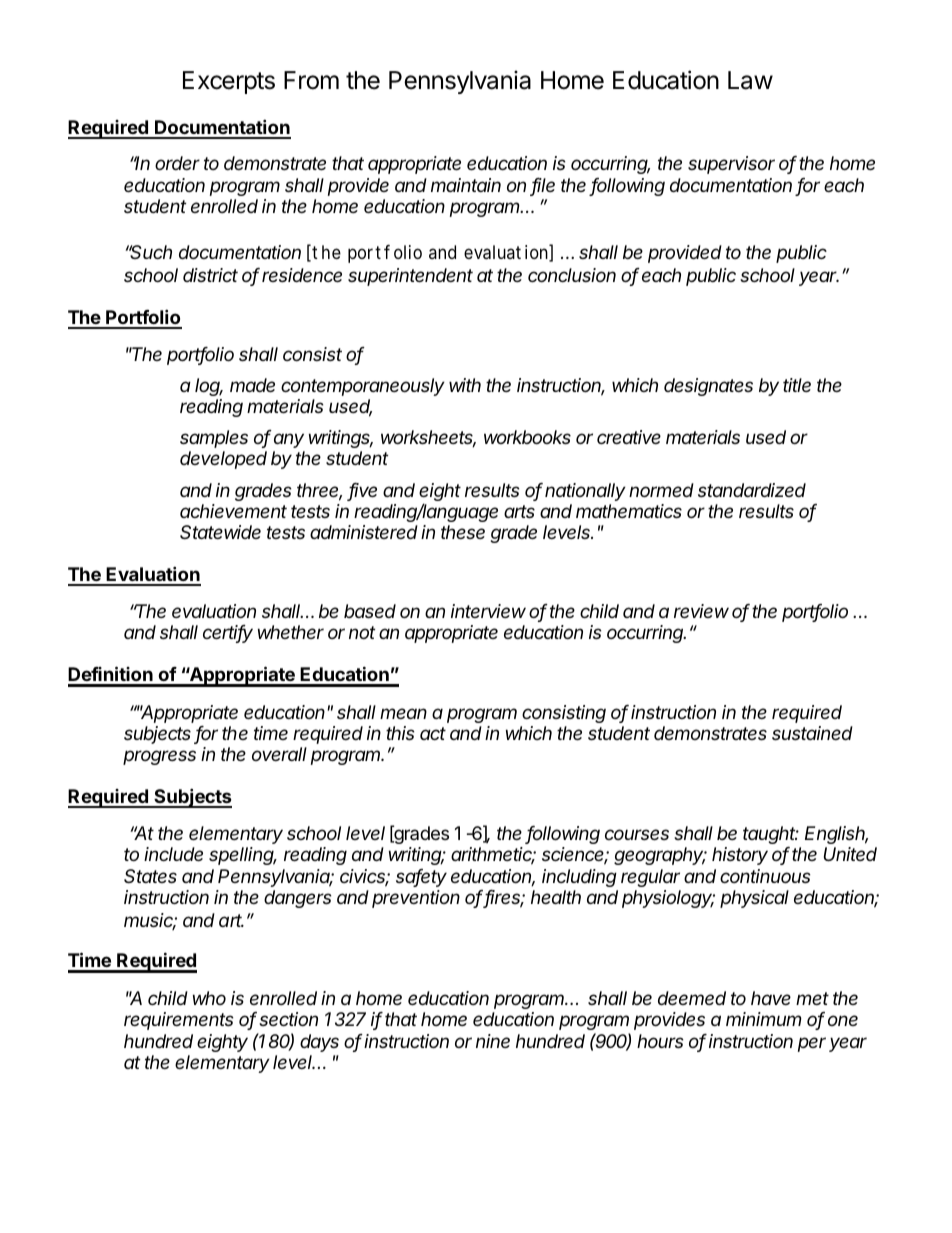 This screenshot has width=952, height=1233. Describe the element at coordinates (493, 1041) in the screenshot. I see `nine` at that location.
